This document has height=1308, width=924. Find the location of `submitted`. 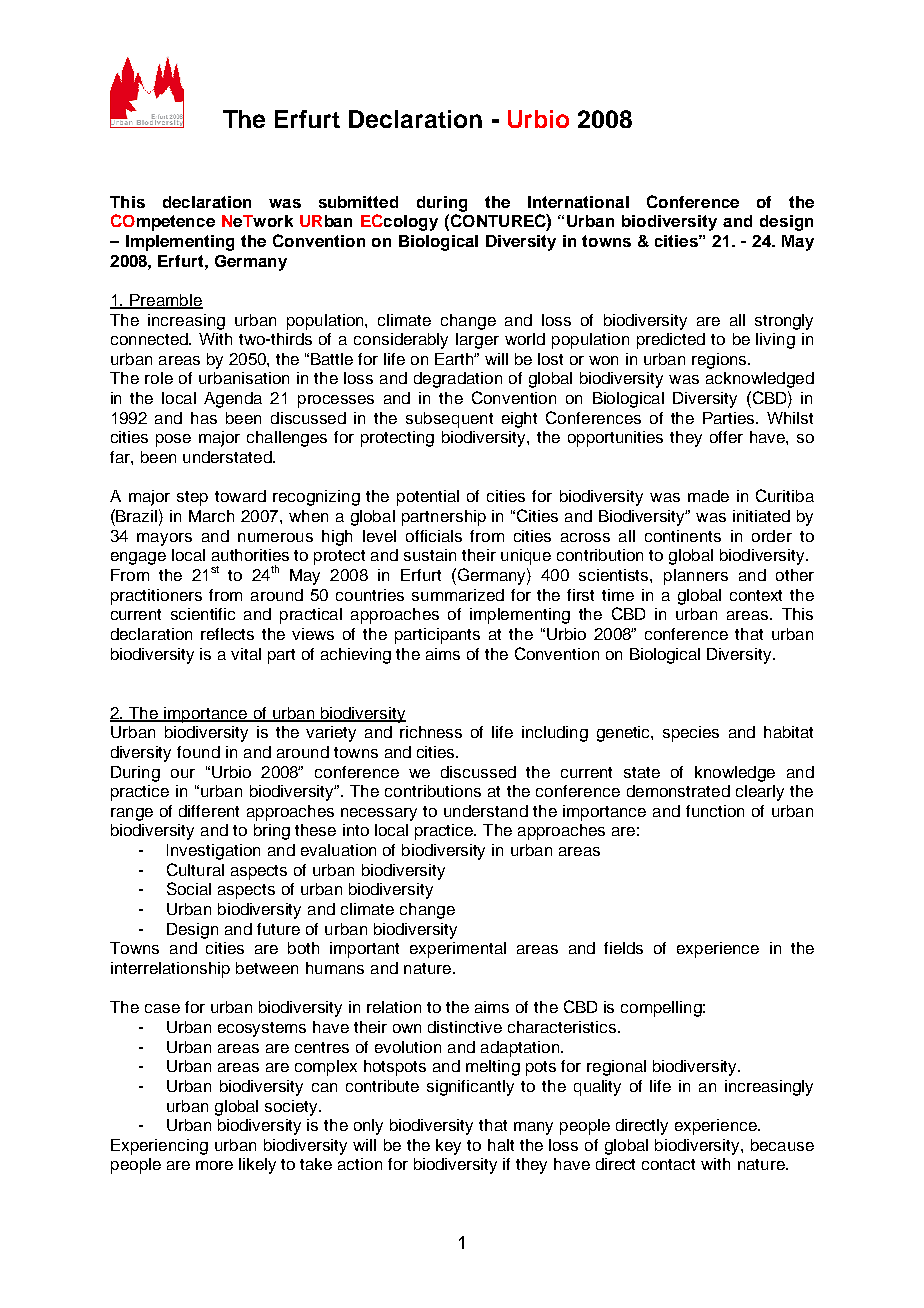

submitted is located at coordinates (358, 202).
